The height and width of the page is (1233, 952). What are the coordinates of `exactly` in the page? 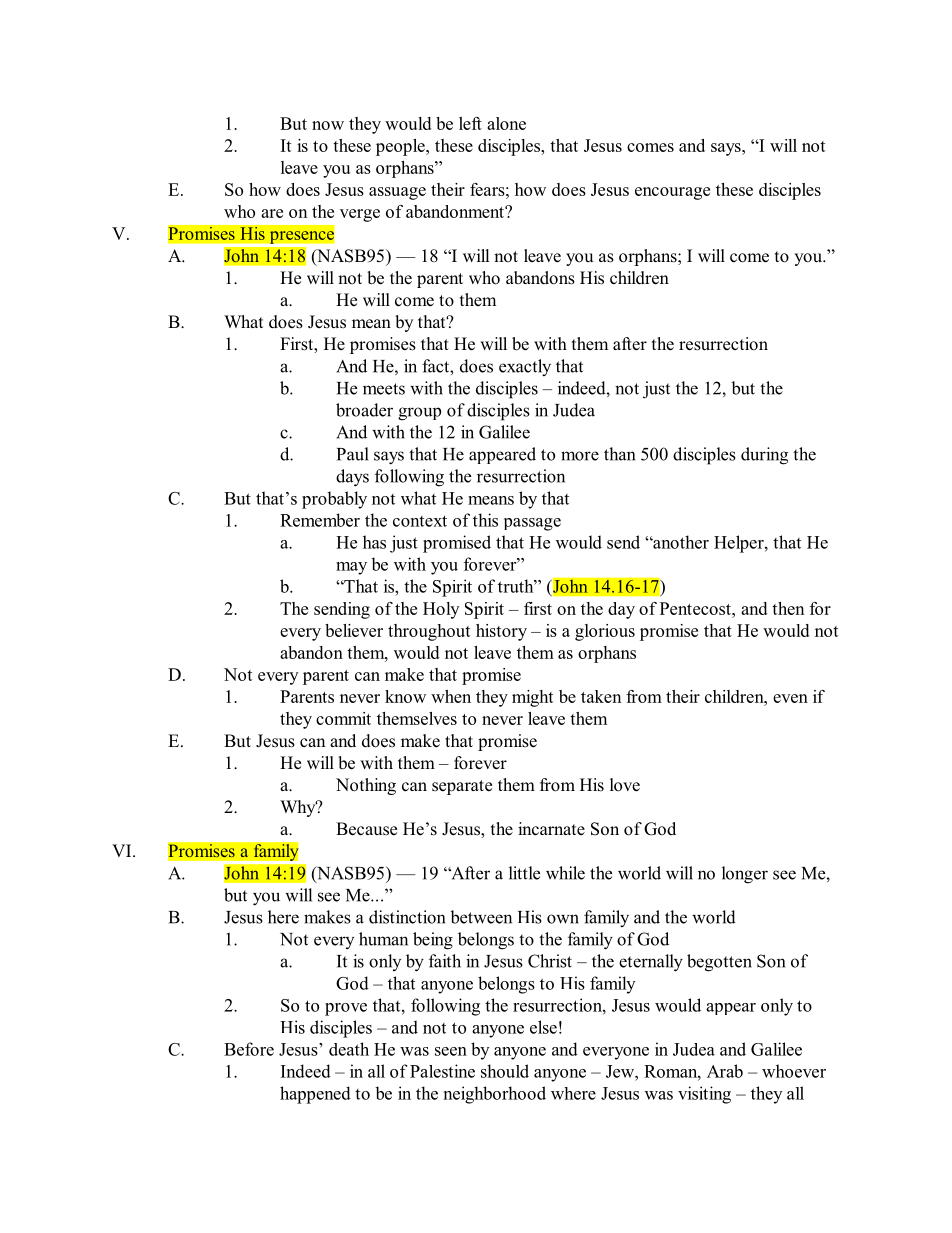 It's located at (525, 367).
